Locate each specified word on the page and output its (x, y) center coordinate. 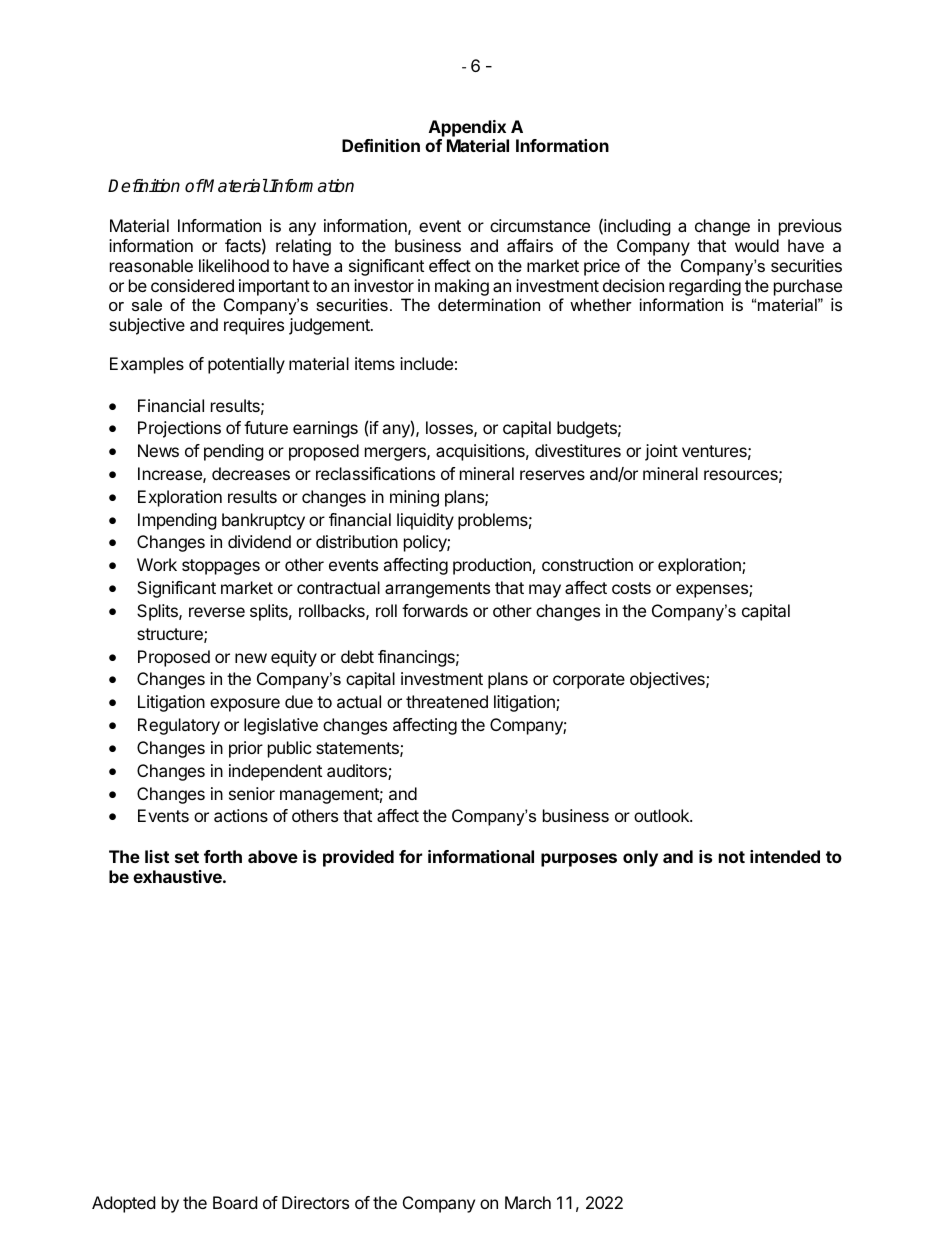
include (426, 363)
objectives (668, 680)
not (732, 857)
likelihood (234, 265)
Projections (179, 429)
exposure (245, 705)
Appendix (467, 128)
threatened (447, 701)
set (187, 857)
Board (235, 1202)
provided (358, 858)
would (757, 245)
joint (661, 452)
